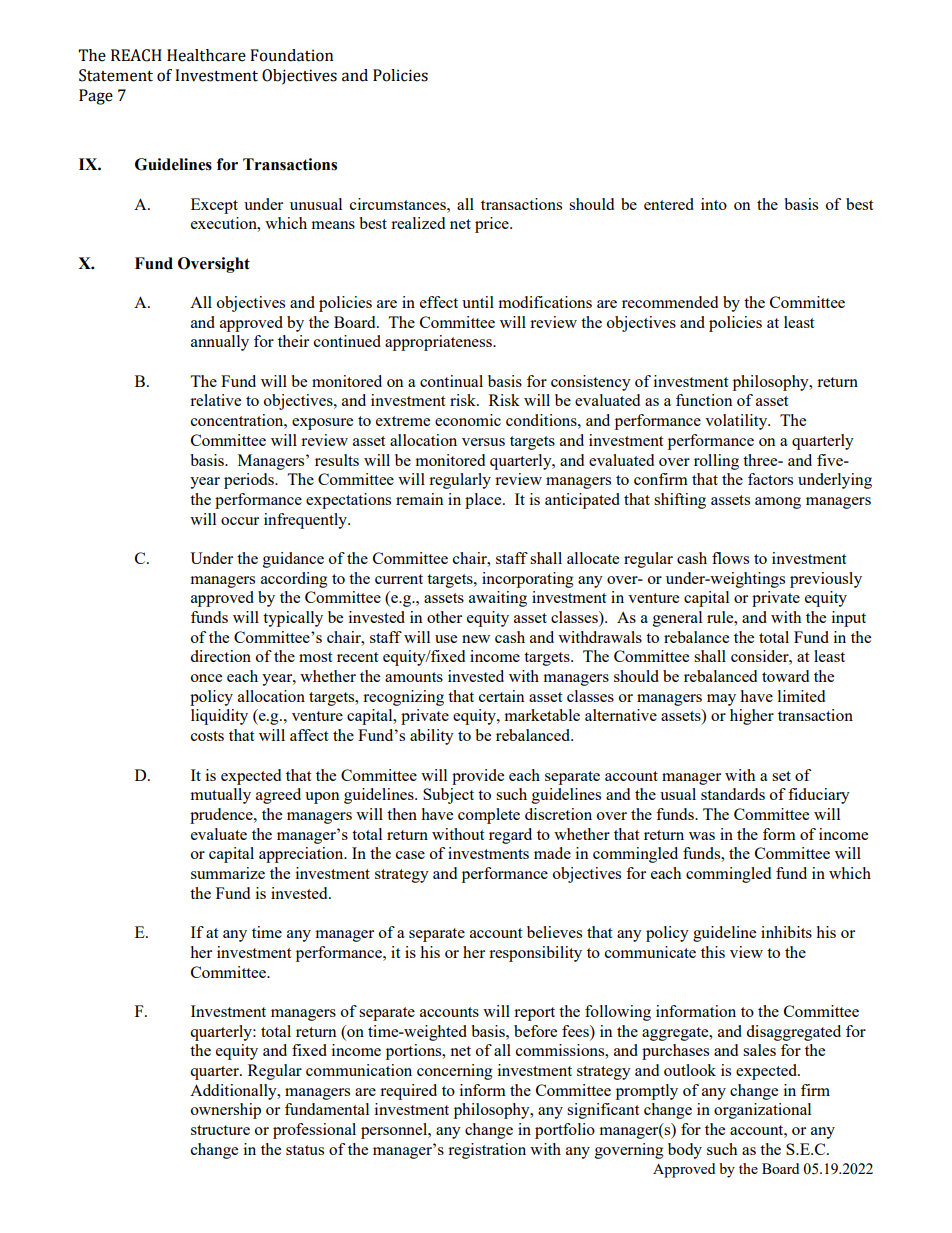 Image resolution: width=952 pixels, height=1233 pixels. I want to click on mutually, so click(220, 796).
